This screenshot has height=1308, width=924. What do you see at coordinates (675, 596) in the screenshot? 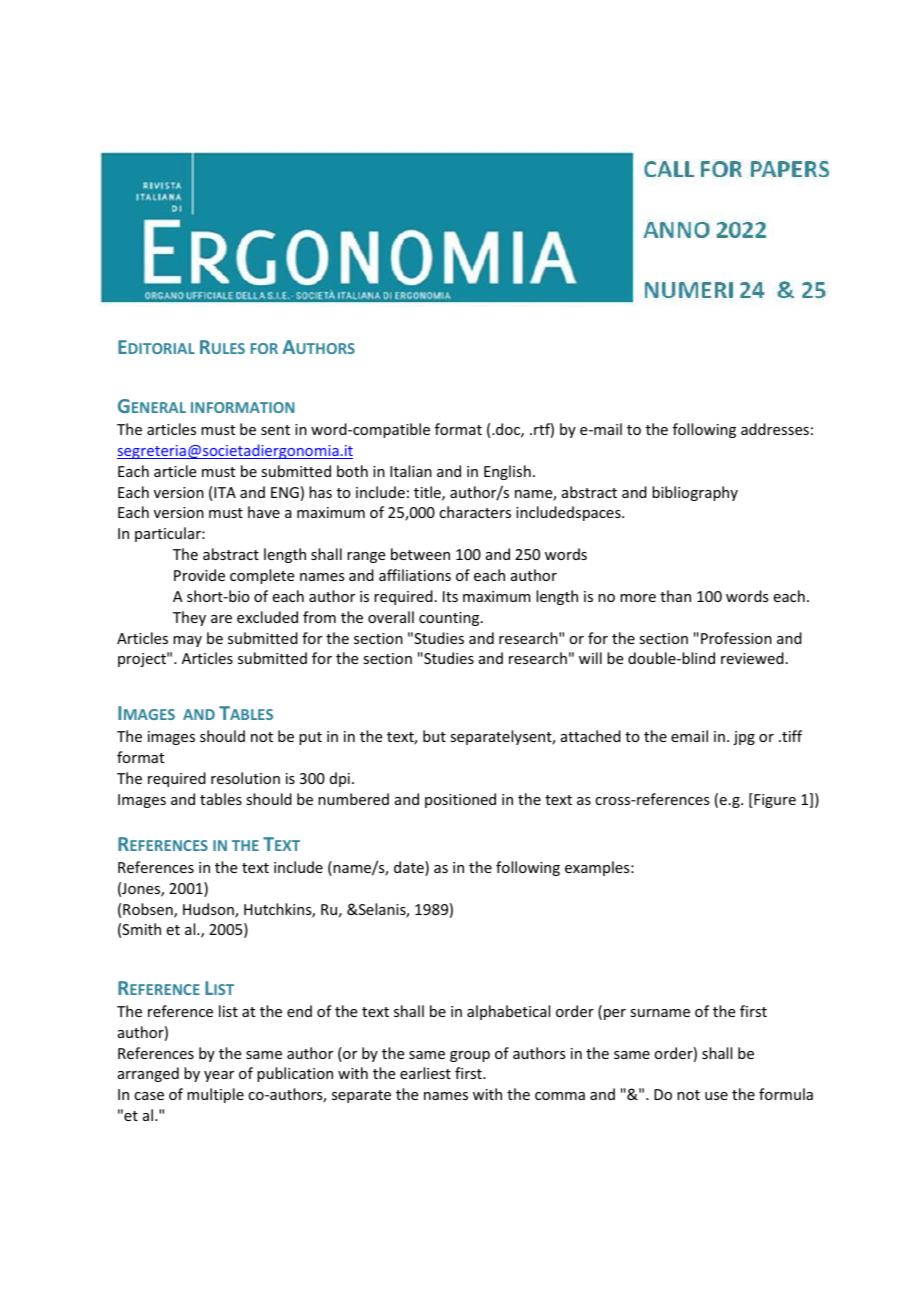
I see `than` at bounding box center [675, 596].
